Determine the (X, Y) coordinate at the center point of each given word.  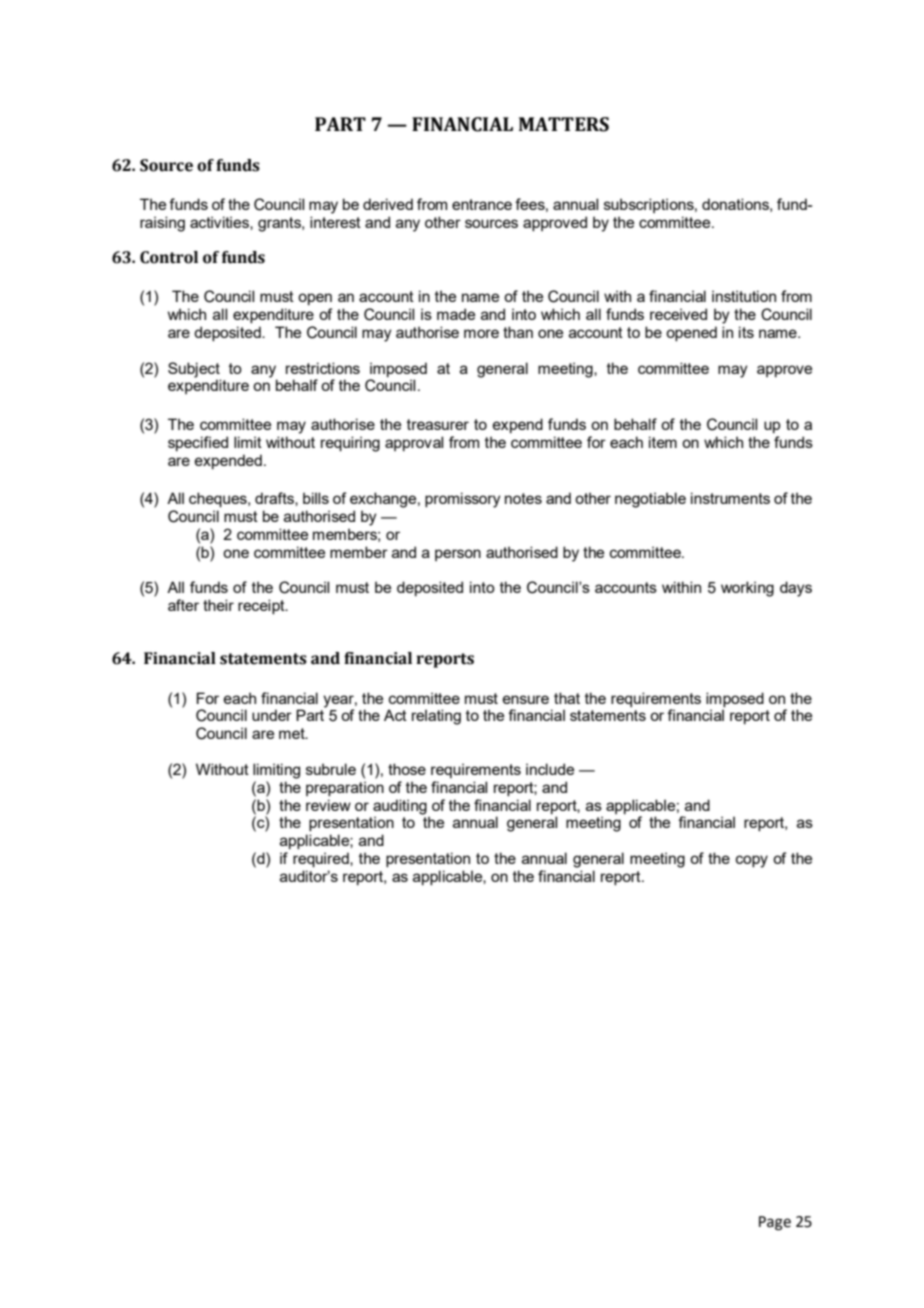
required (322, 859)
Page (775, 1223)
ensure (526, 699)
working (747, 589)
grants (280, 224)
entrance (482, 204)
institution (744, 296)
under (272, 715)
